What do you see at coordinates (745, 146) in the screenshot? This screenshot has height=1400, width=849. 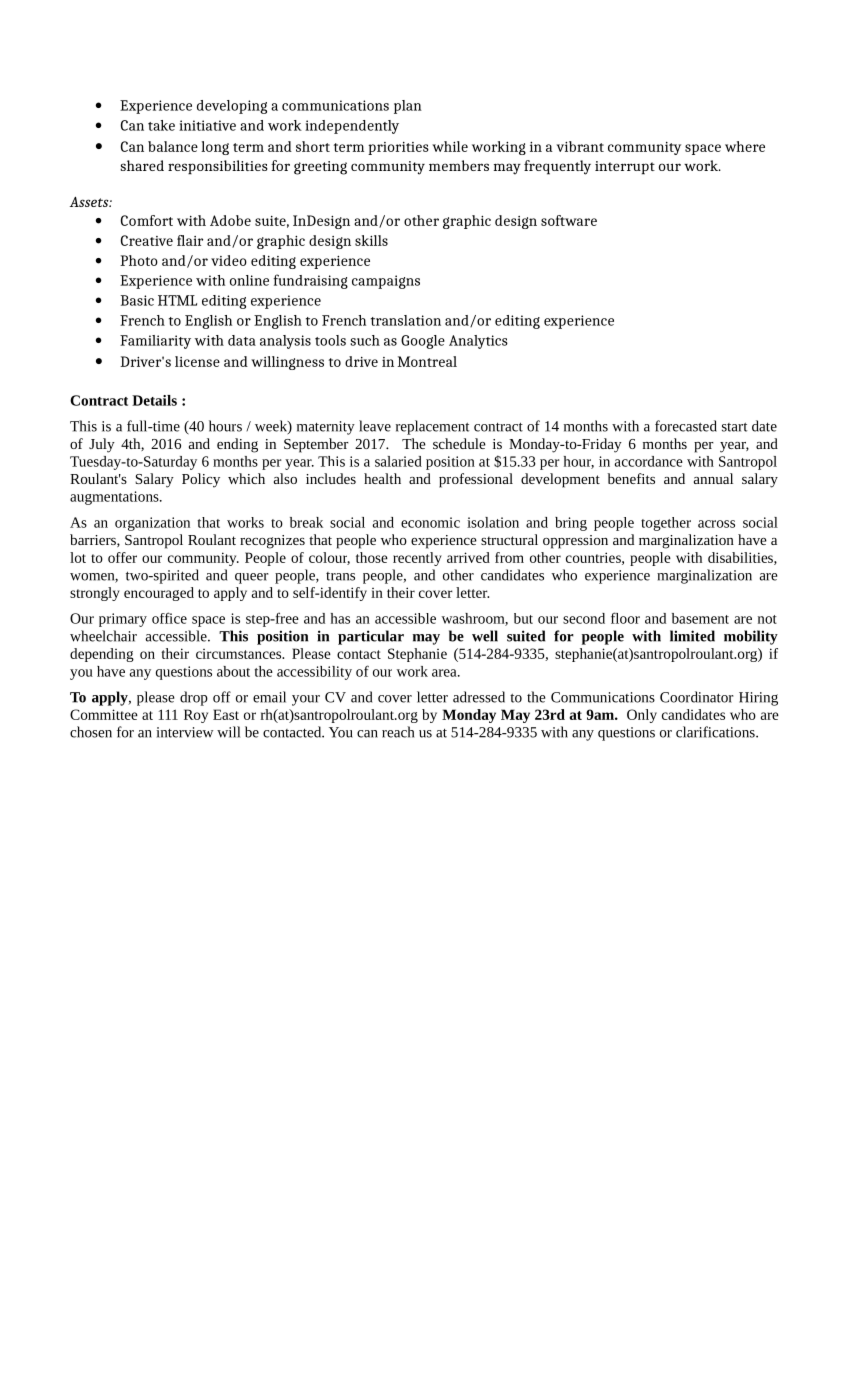 I see `where` at bounding box center [745, 146].
